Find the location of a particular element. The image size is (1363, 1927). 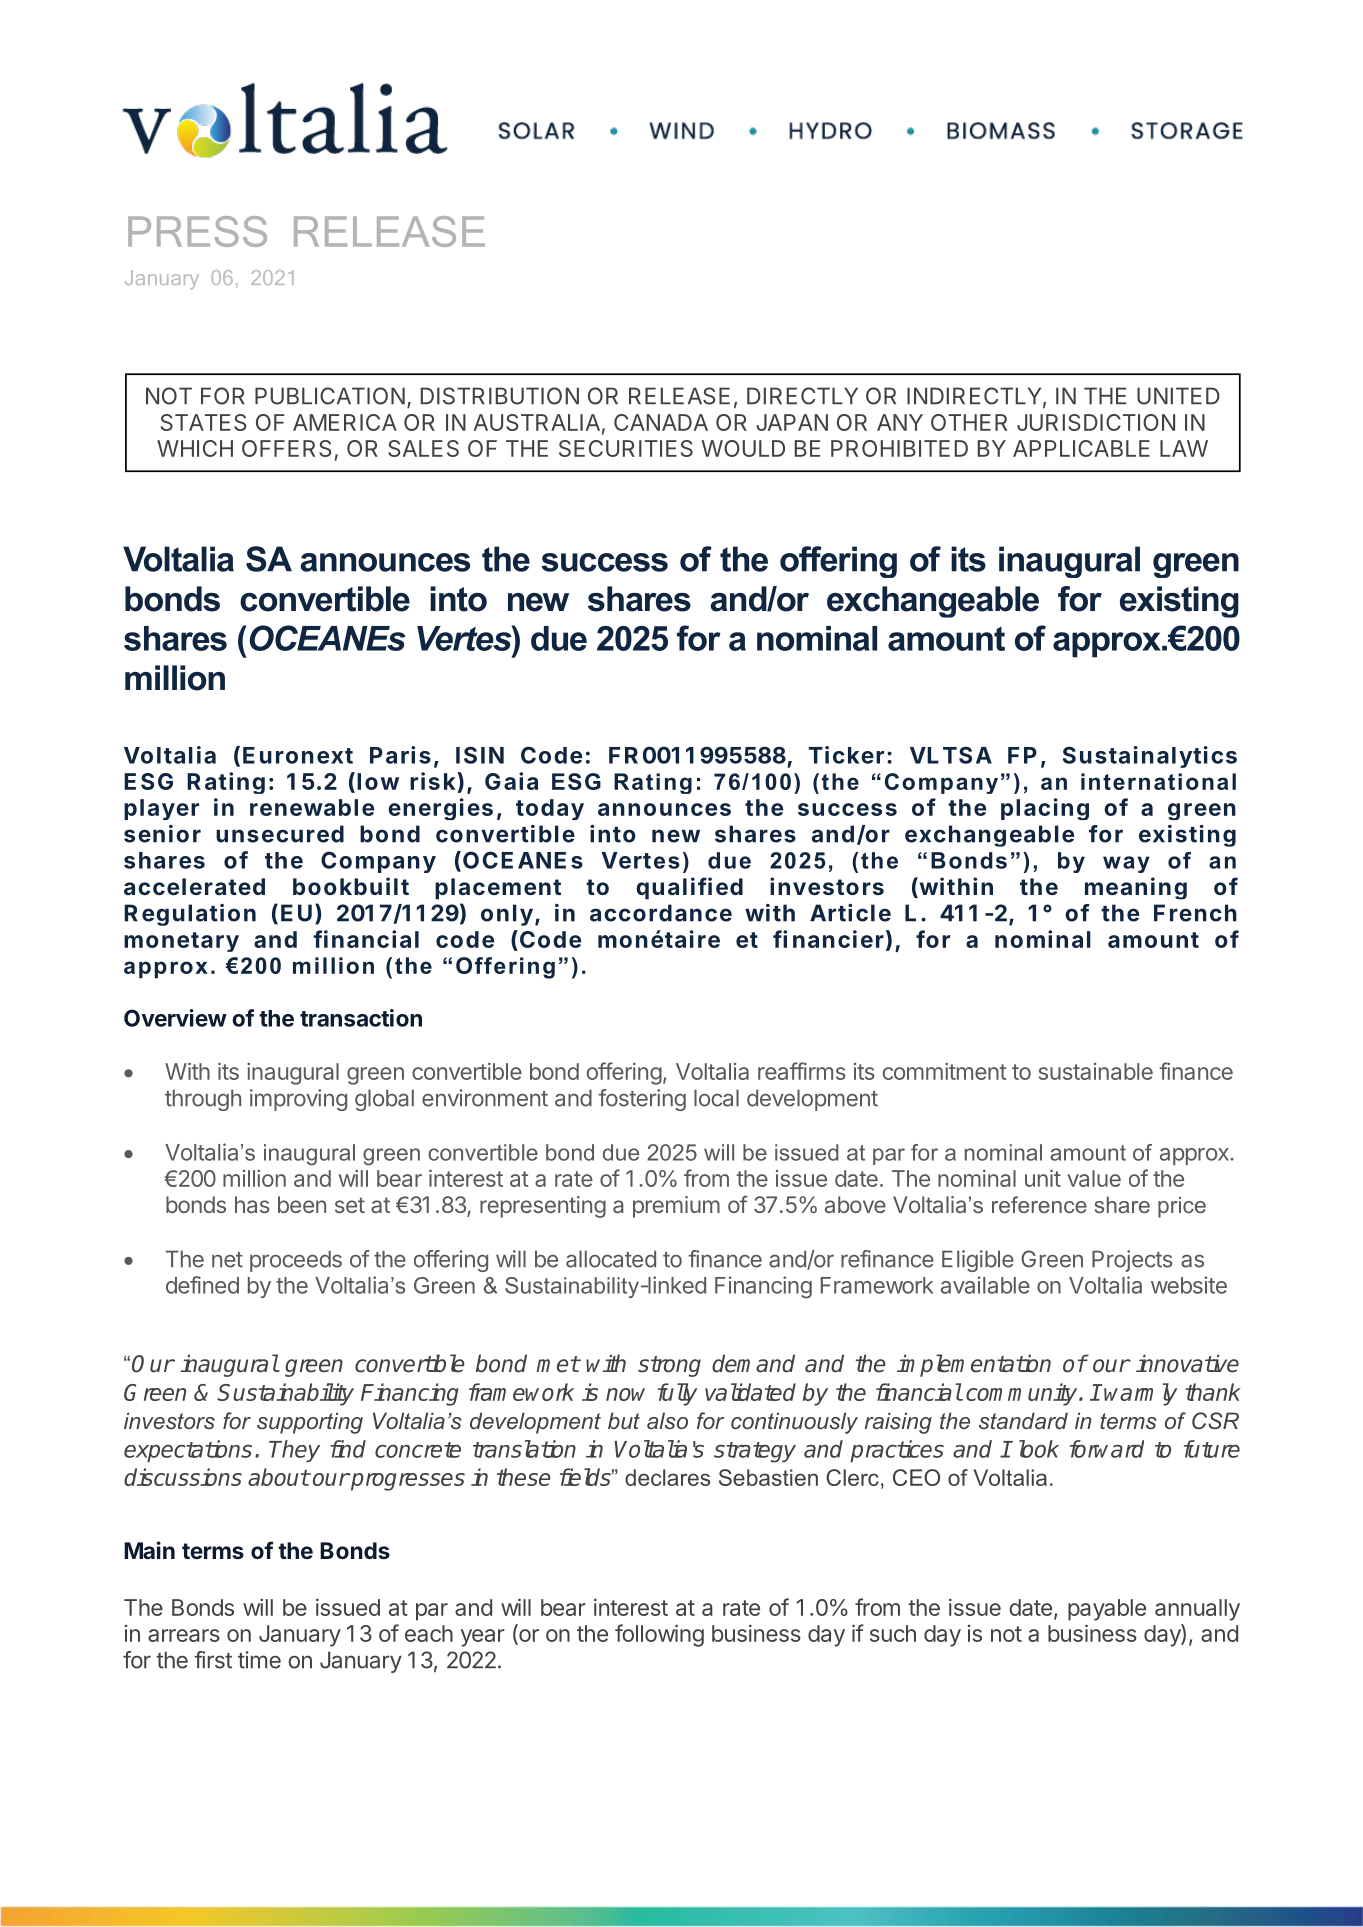

meaning is located at coordinates (1136, 888).
